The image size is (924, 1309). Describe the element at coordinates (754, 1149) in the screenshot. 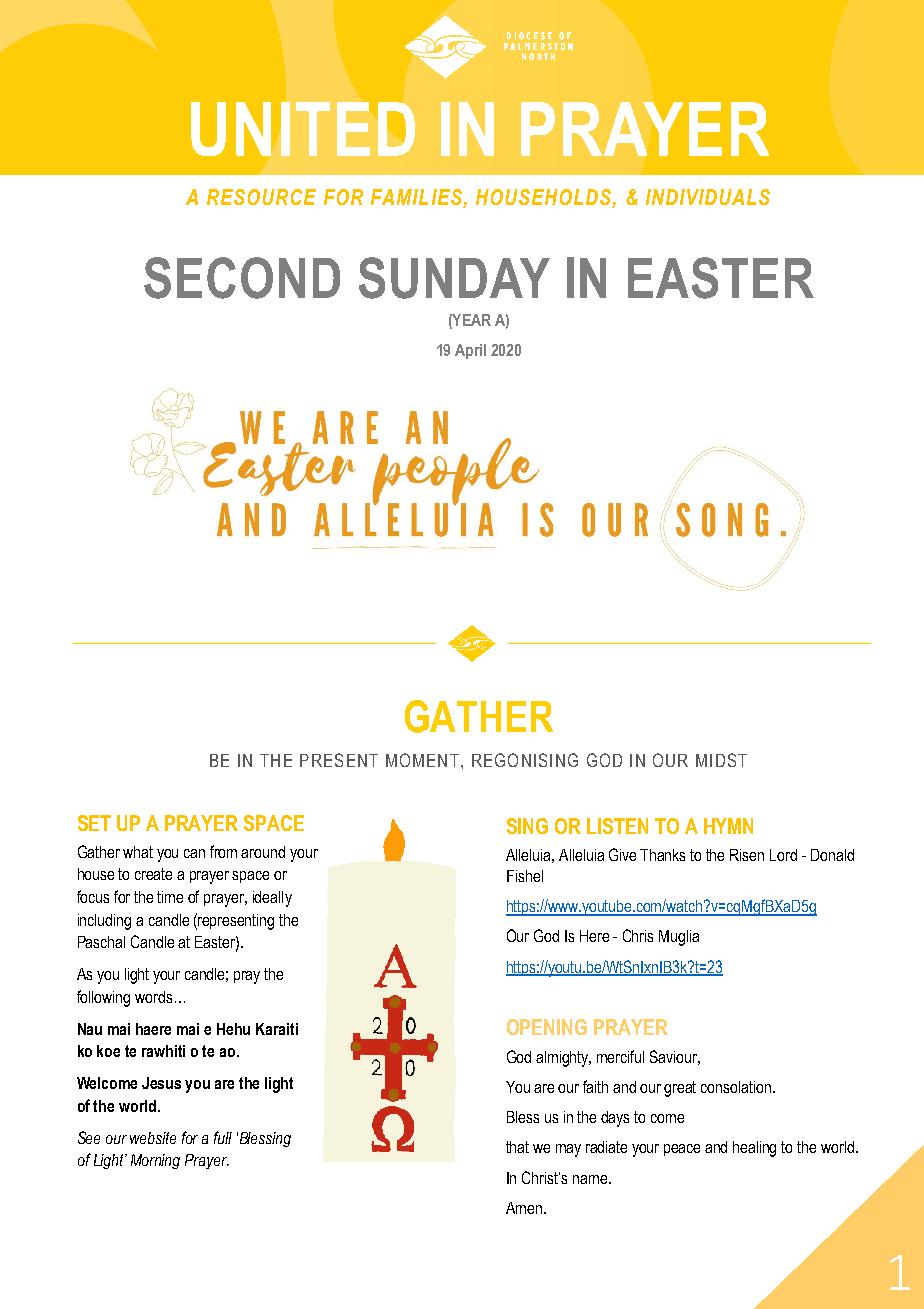

I see `healing` at that location.
